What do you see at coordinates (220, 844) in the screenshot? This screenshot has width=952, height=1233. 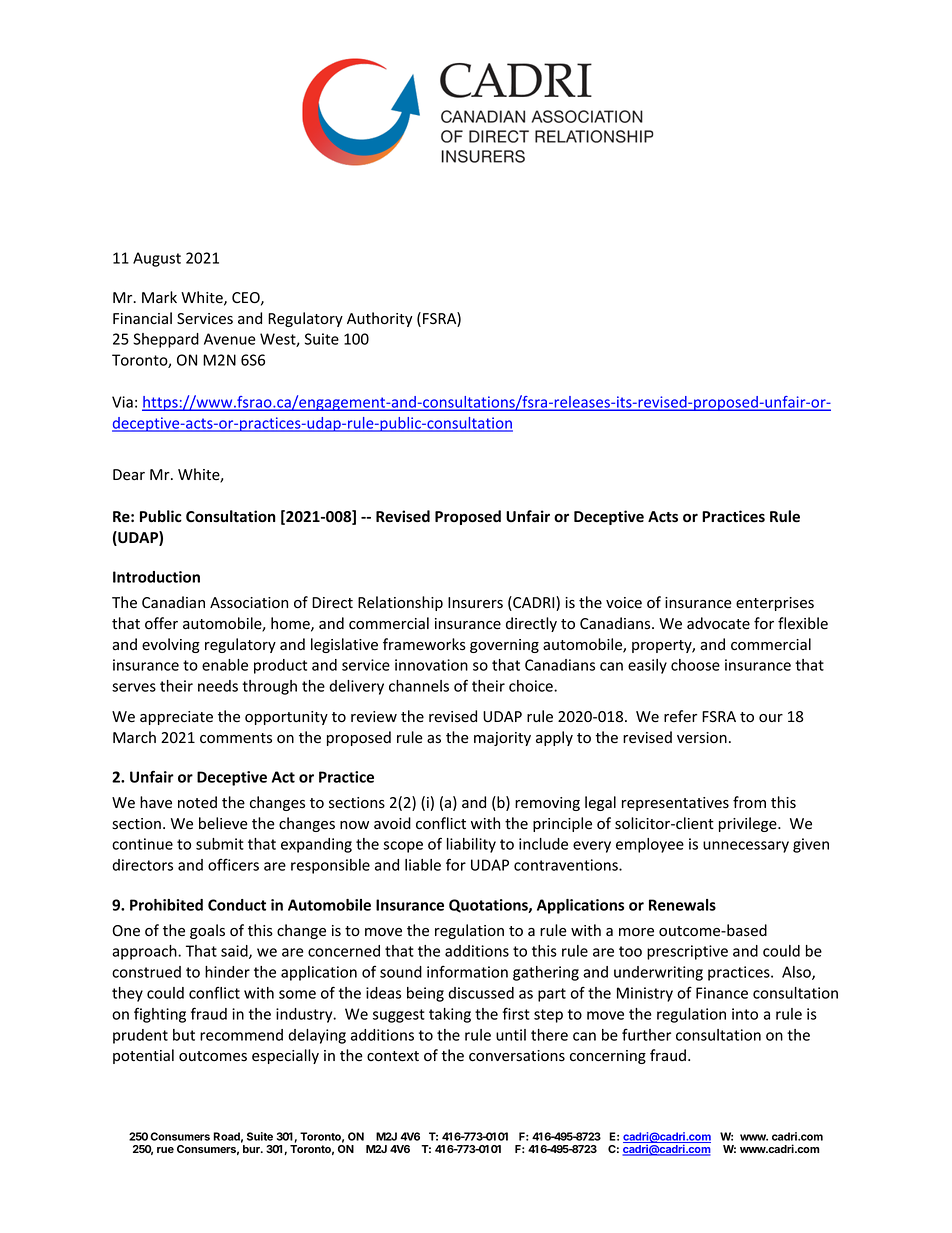 I see `submit` at bounding box center [220, 844].
